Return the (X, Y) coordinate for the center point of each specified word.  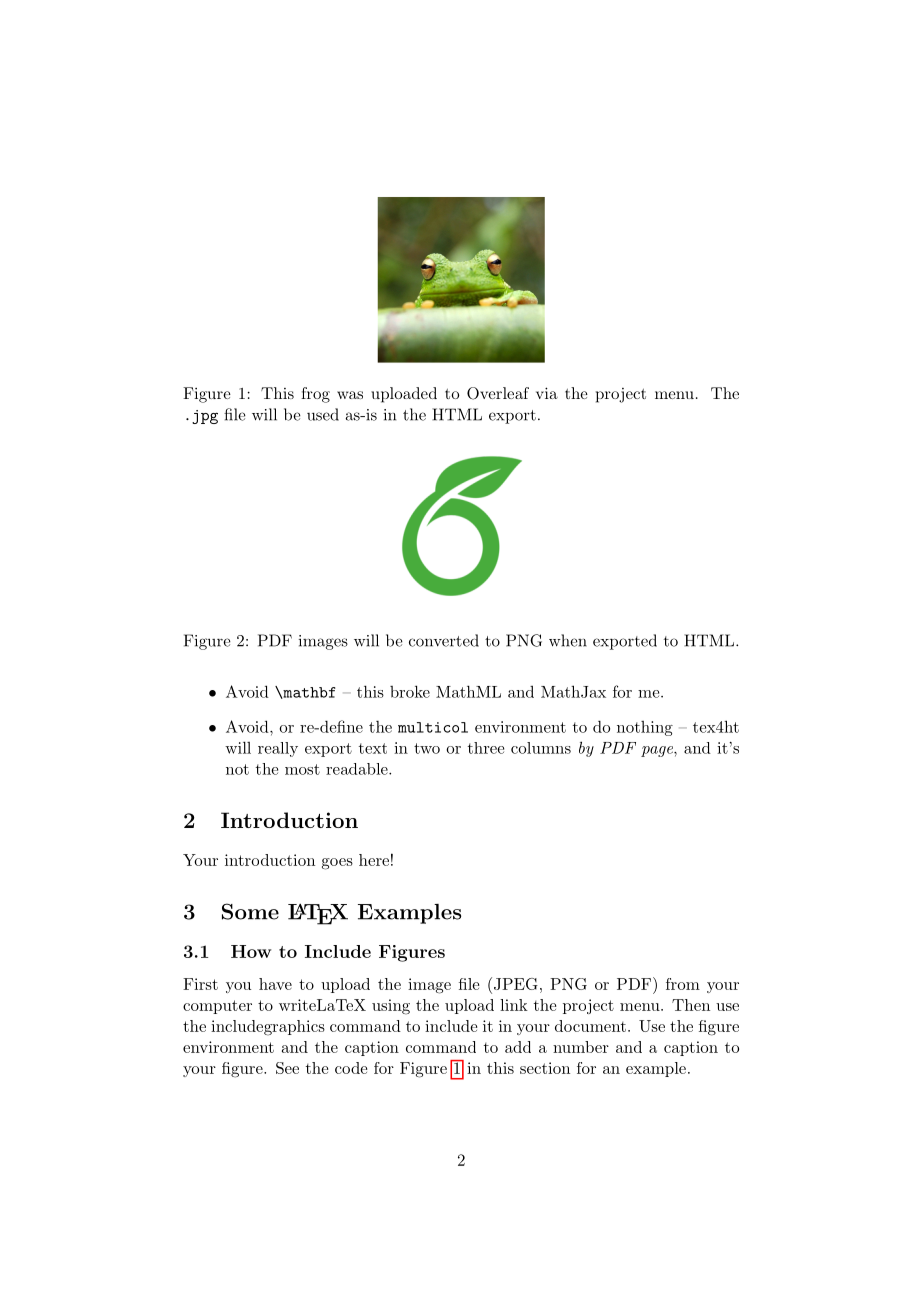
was (350, 395)
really (278, 749)
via (547, 393)
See (287, 1068)
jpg (205, 417)
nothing (645, 728)
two (427, 748)
